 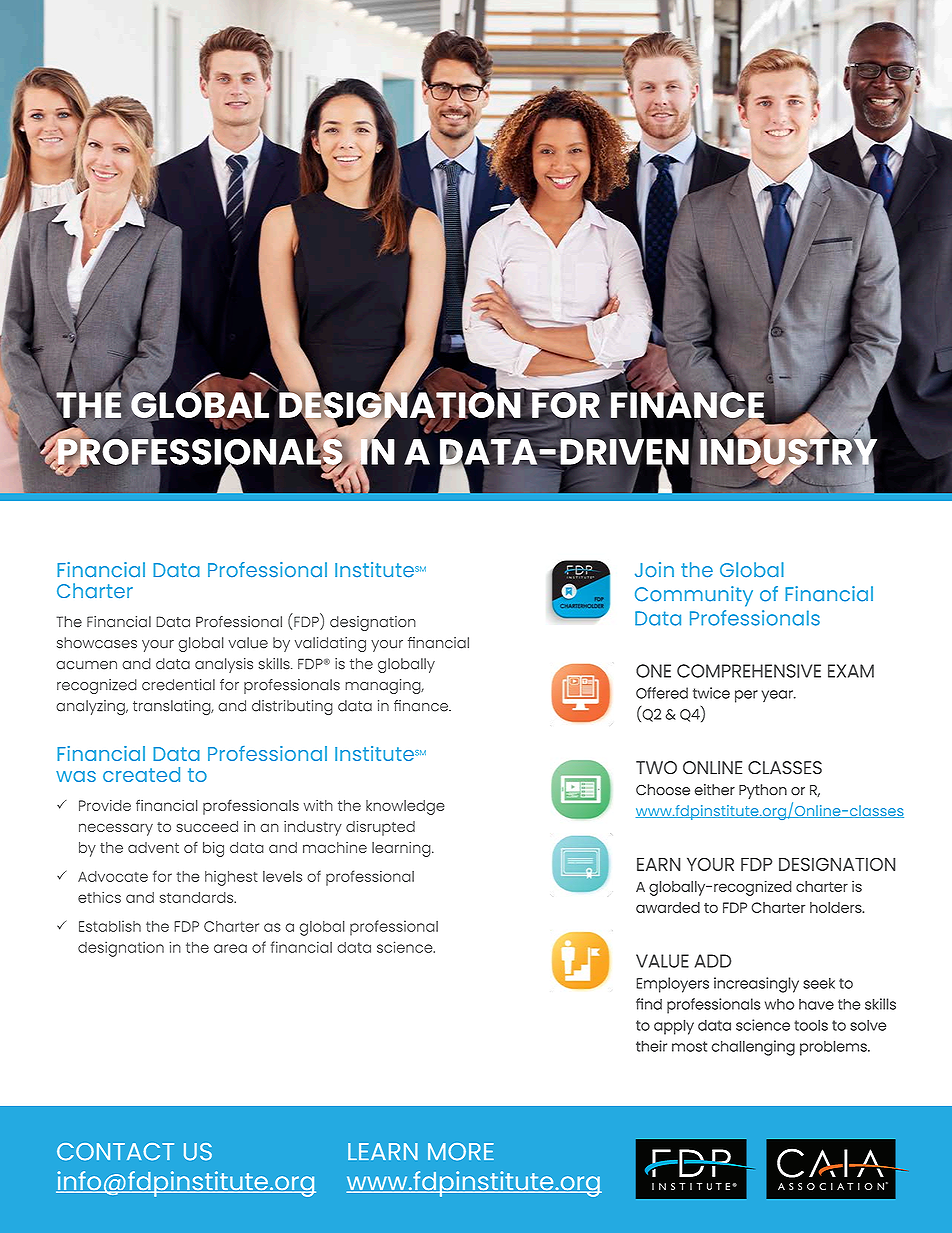 I want to click on knowledge, so click(x=405, y=807).
